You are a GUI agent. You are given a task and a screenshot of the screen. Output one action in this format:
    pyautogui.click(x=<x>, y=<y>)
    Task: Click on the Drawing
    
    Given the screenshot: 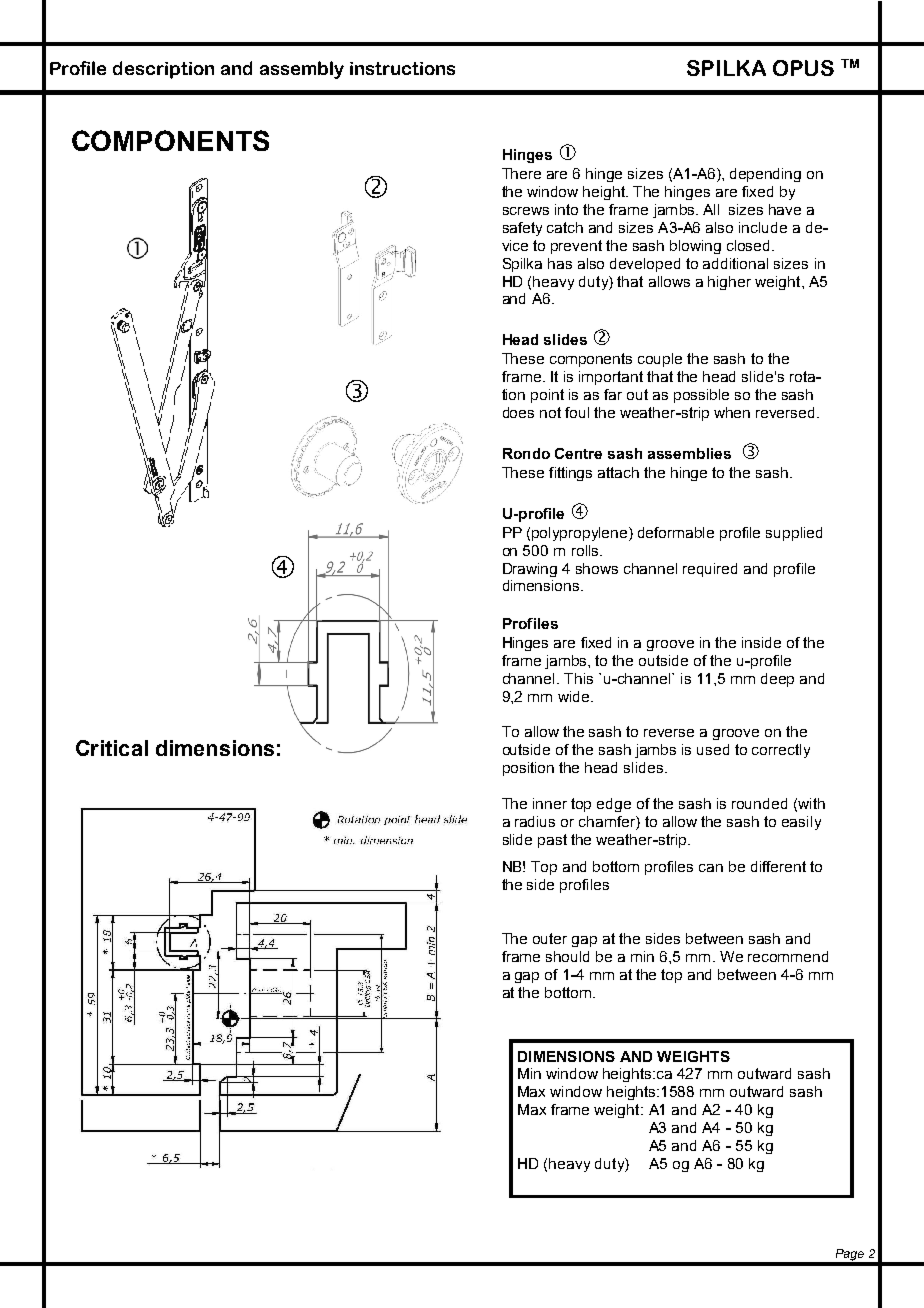 What is the action you would take?
    pyautogui.click(x=530, y=570)
